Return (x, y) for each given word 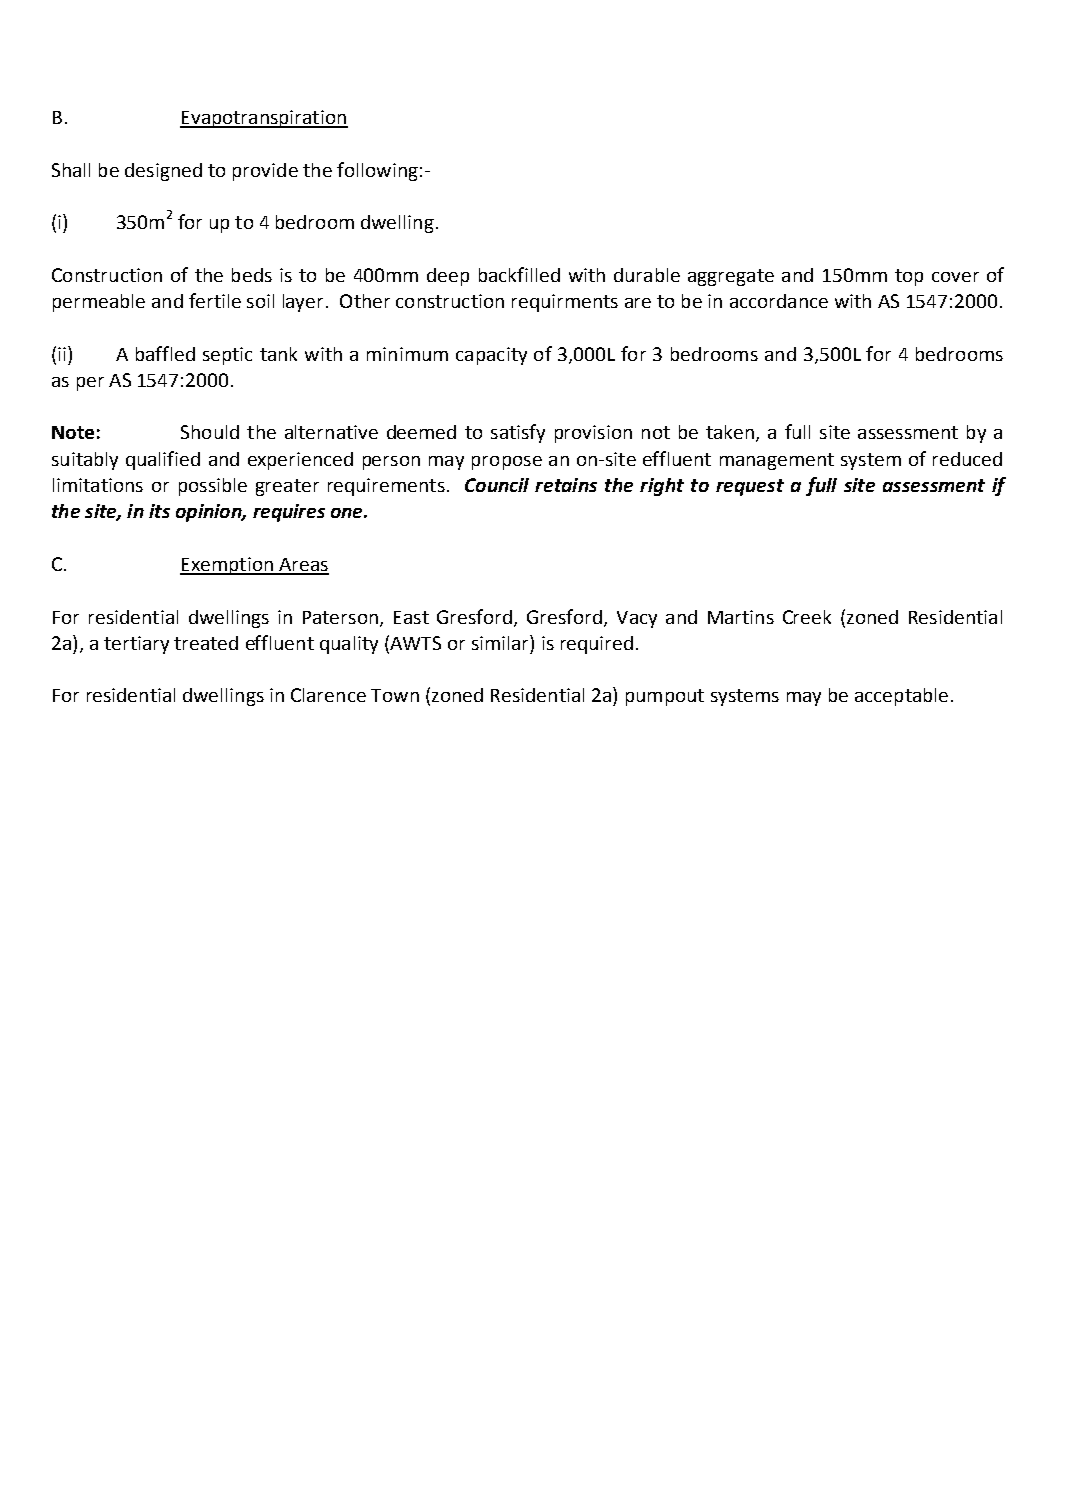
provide (265, 172)
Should (210, 432)
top (909, 277)
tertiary (136, 645)
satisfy (518, 433)
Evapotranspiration (264, 119)
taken (730, 432)
